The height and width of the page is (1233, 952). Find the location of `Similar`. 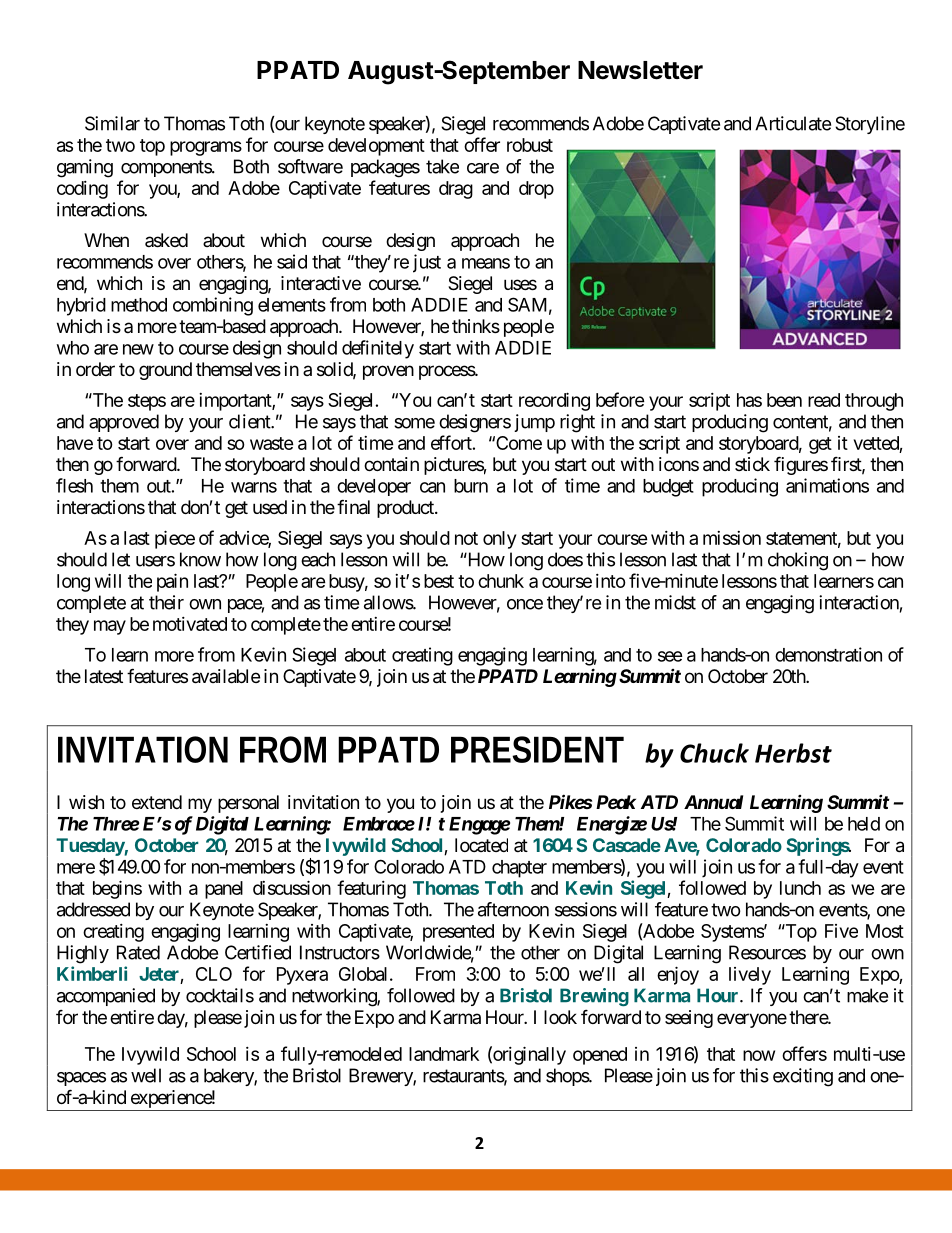

Similar is located at coordinates (112, 123).
